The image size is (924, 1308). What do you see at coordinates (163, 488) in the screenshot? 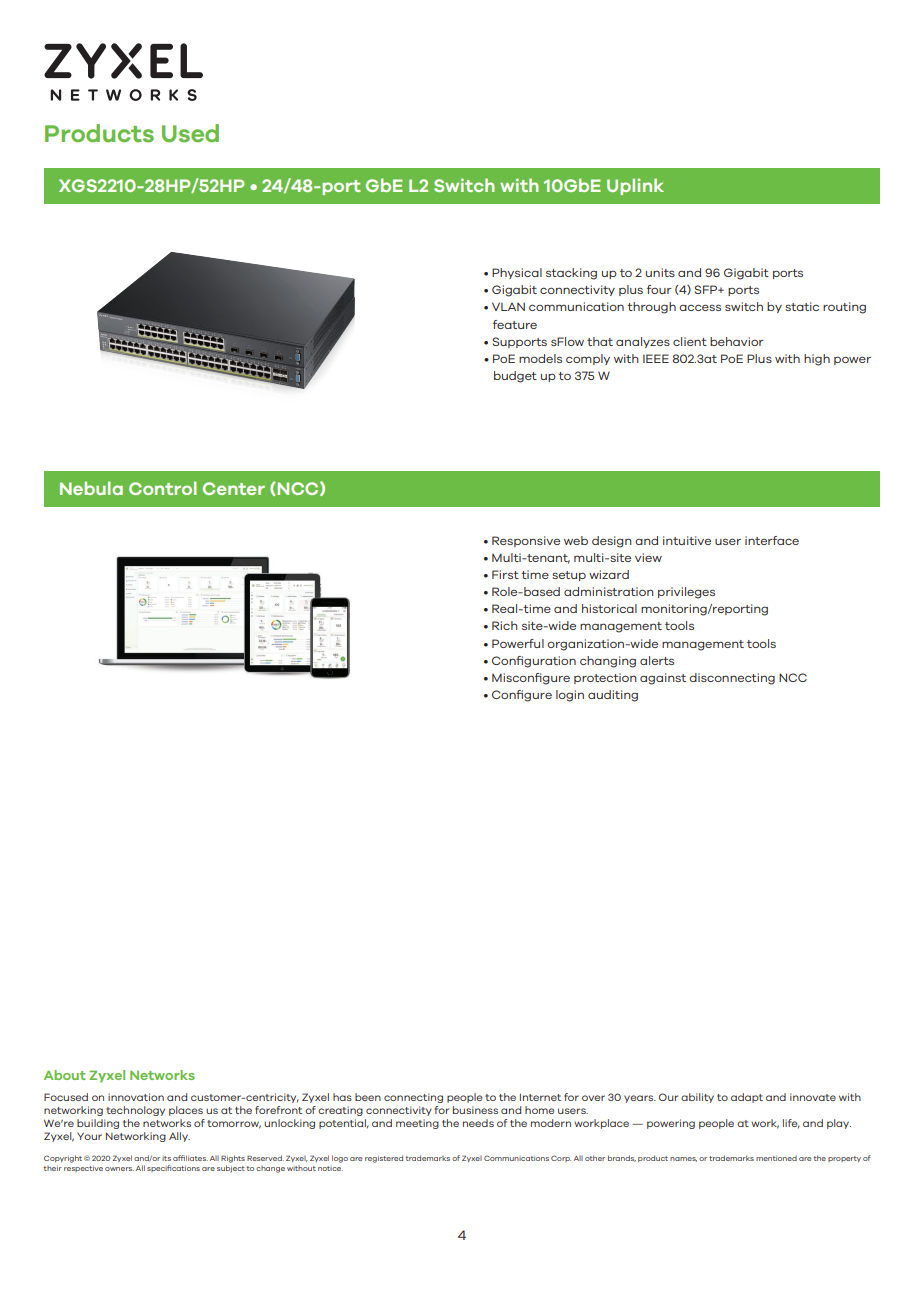
I see `Control` at bounding box center [163, 488].
